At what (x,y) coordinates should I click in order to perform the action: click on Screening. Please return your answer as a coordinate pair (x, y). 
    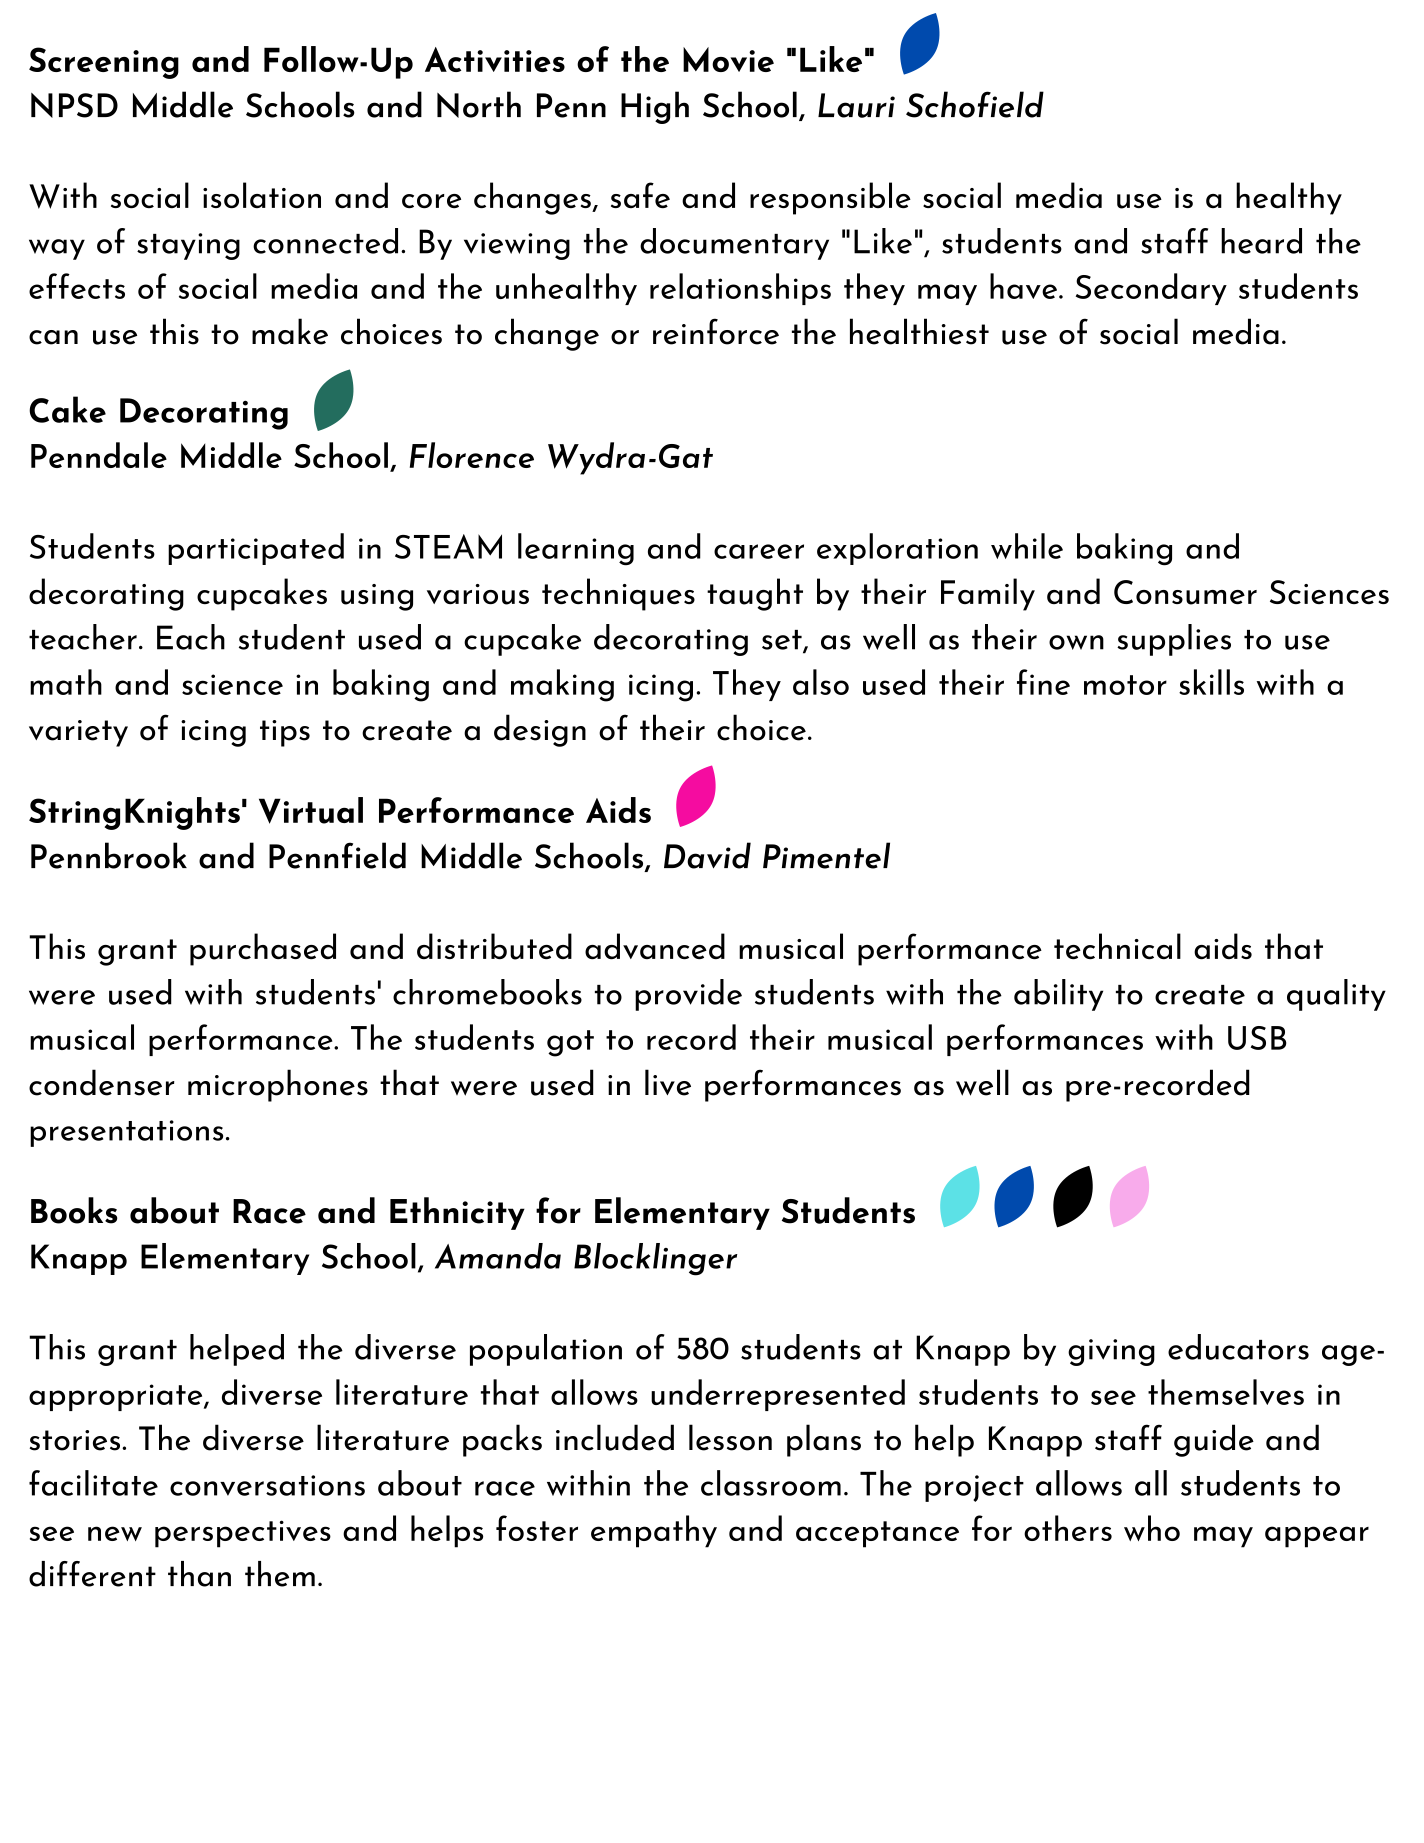
    Looking at the image, I should click on (104, 63).
